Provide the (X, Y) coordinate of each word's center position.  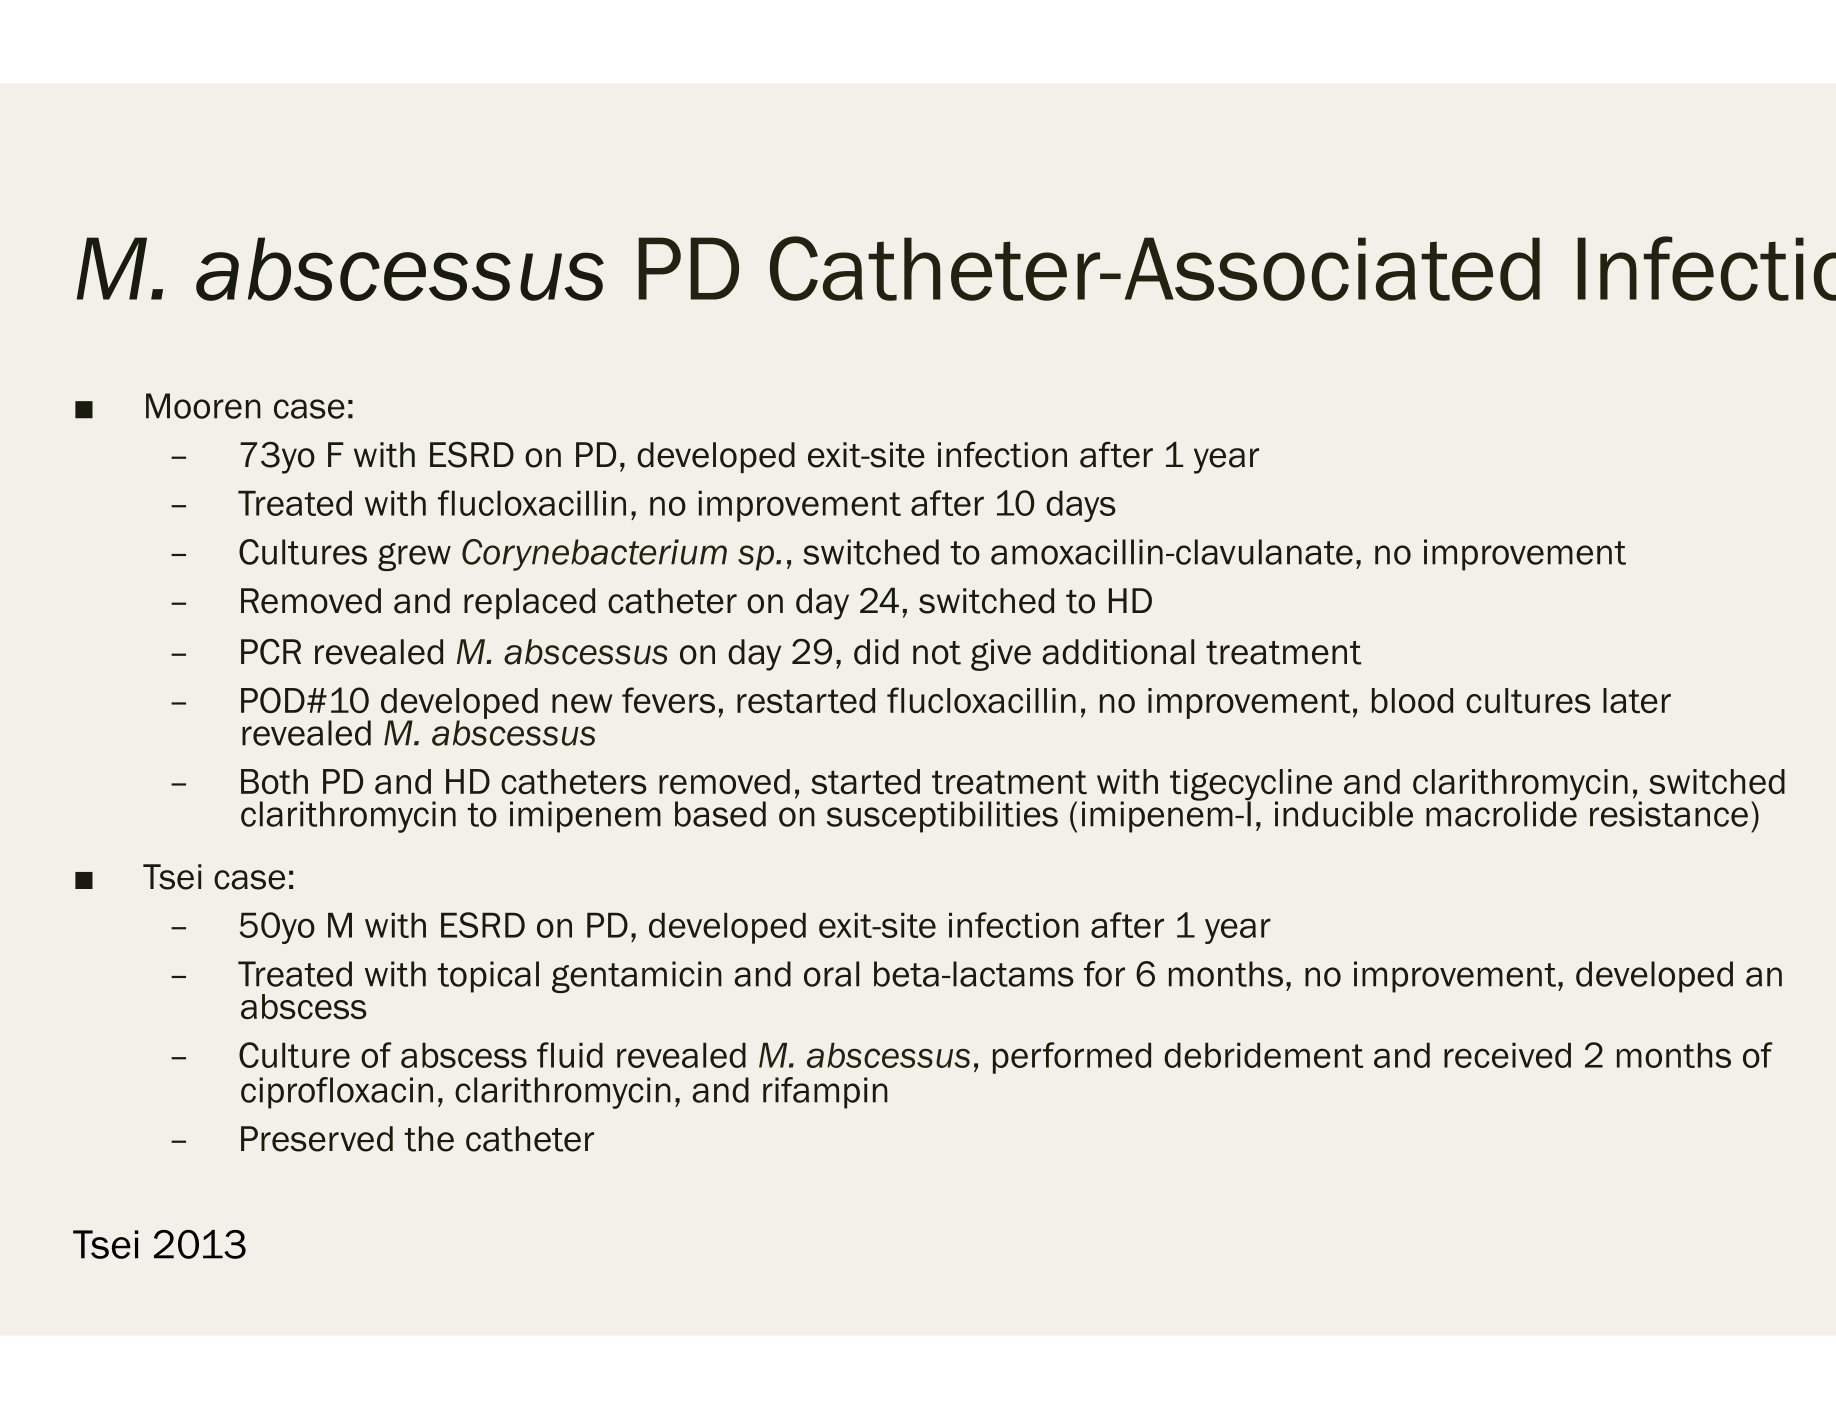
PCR (271, 652)
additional (1118, 652)
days (1081, 506)
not (937, 653)
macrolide (1501, 813)
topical (488, 977)
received (1507, 1055)
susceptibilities (942, 817)
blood (1412, 700)
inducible (1344, 814)
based (720, 814)
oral (831, 974)
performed (1072, 1058)
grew (414, 557)
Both (274, 781)
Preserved (317, 1139)
